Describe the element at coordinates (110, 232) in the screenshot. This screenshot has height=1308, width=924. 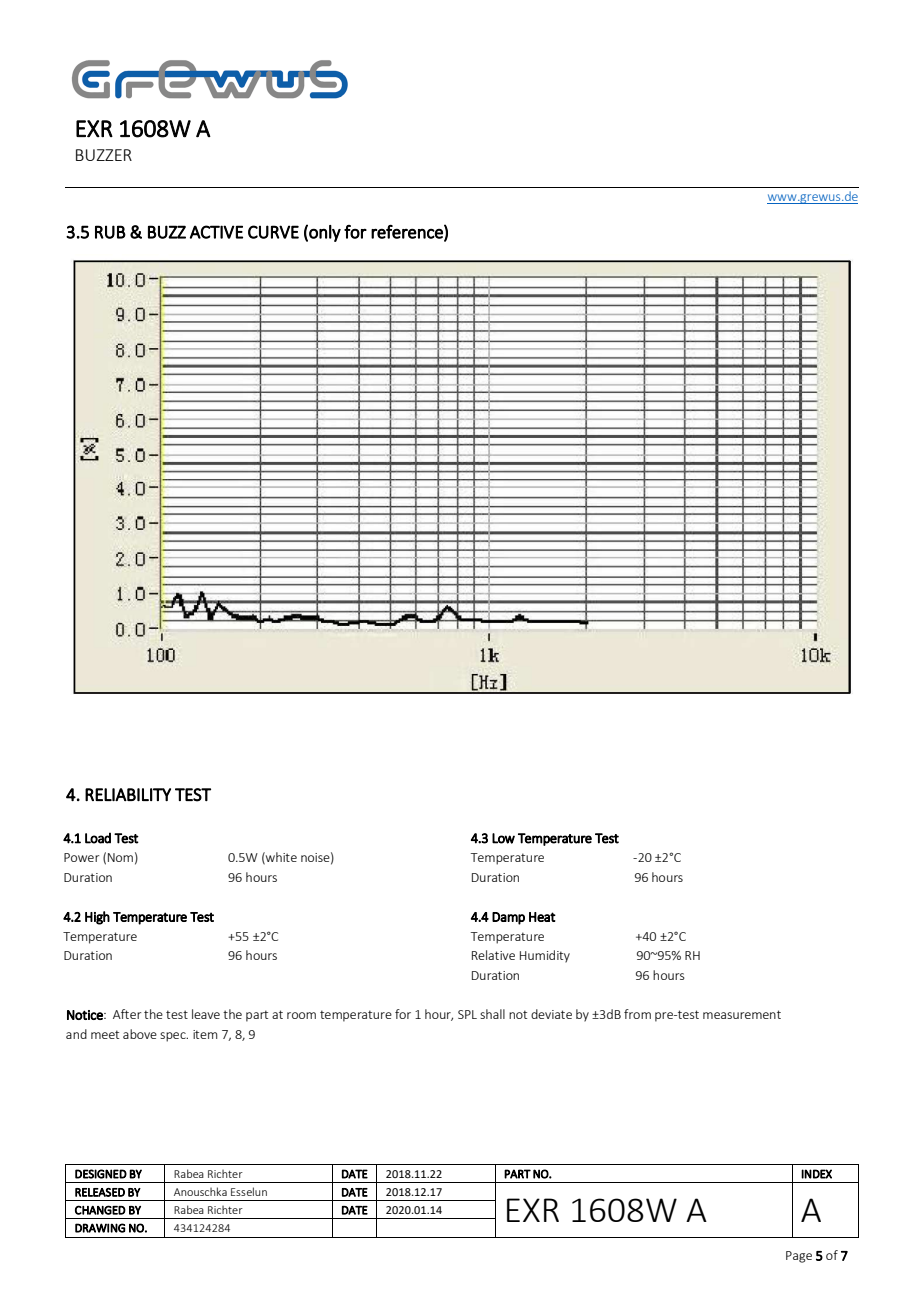
I see `RUB` at that location.
